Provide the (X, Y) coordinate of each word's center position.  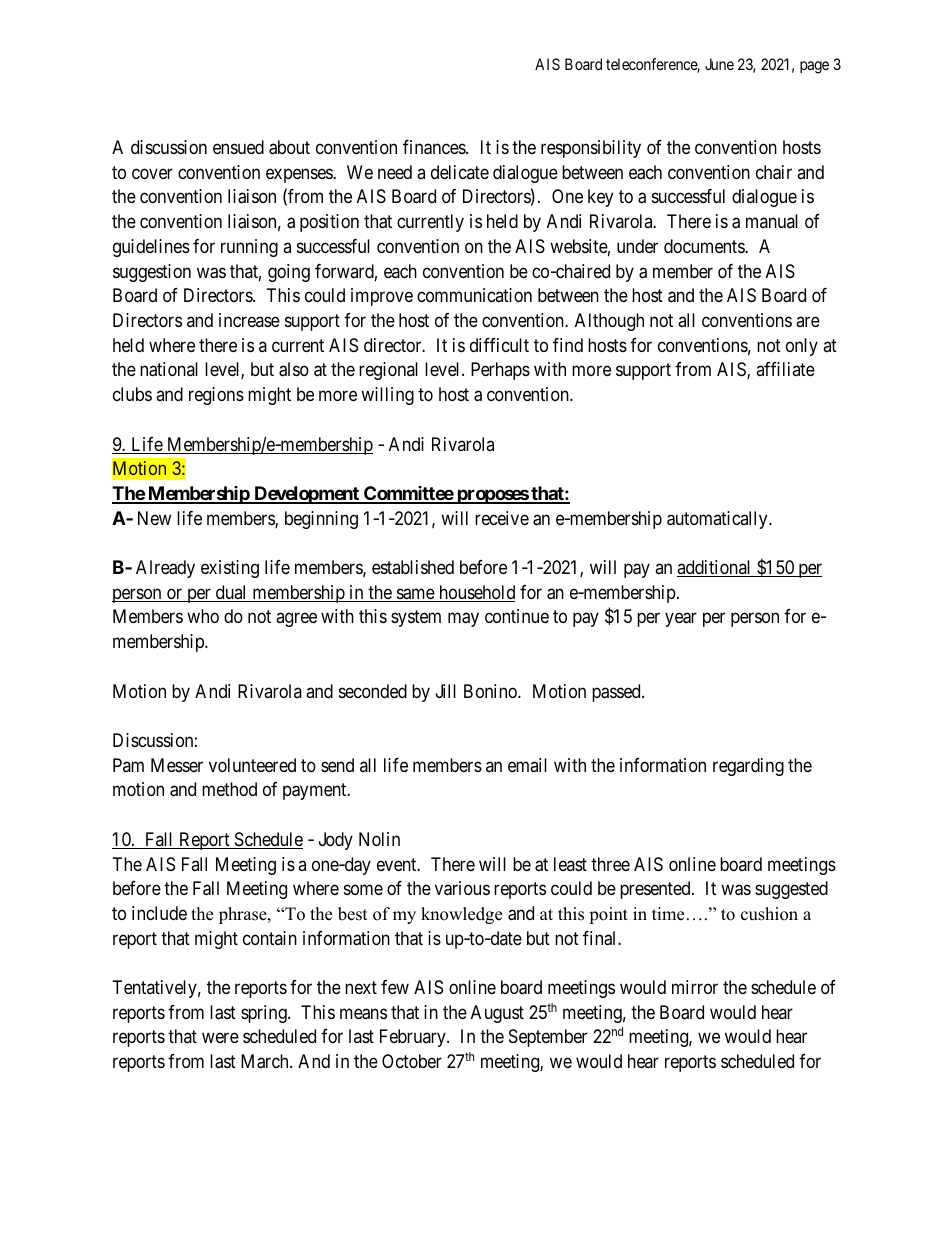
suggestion (152, 273)
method (229, 789)
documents (705, 246)
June (719, 64)
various (462, 888)
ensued (238, 147)
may (463, 620)
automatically (718, 520)
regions (216, 396)
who (203, 616)
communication (474, 295)
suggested (791, 890)
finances (435, 147)
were (220, 1038)
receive (502, 518)
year (681, 620)
